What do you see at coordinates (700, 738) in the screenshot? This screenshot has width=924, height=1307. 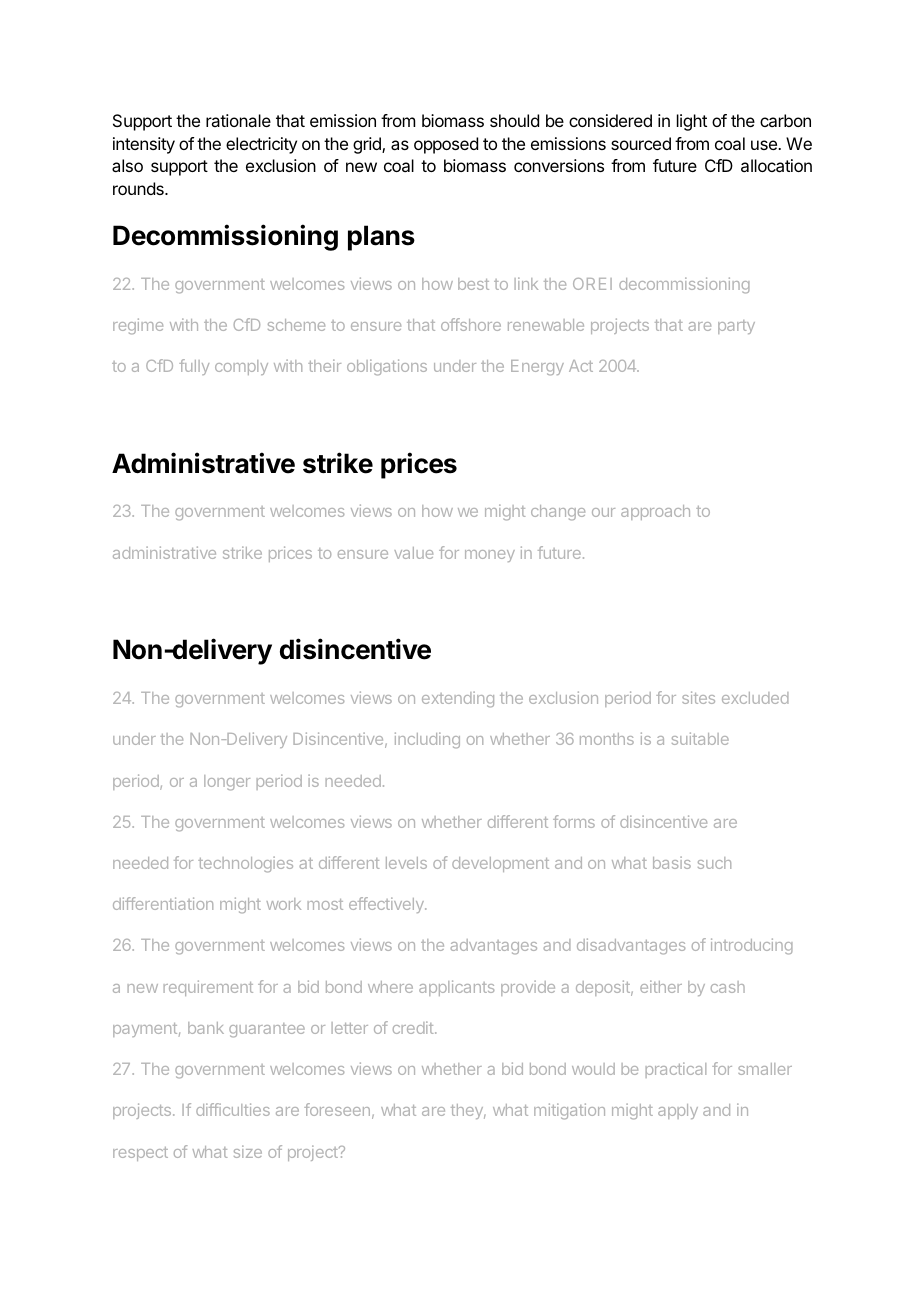 I see `suitable` at bounding box center [700, 738].
